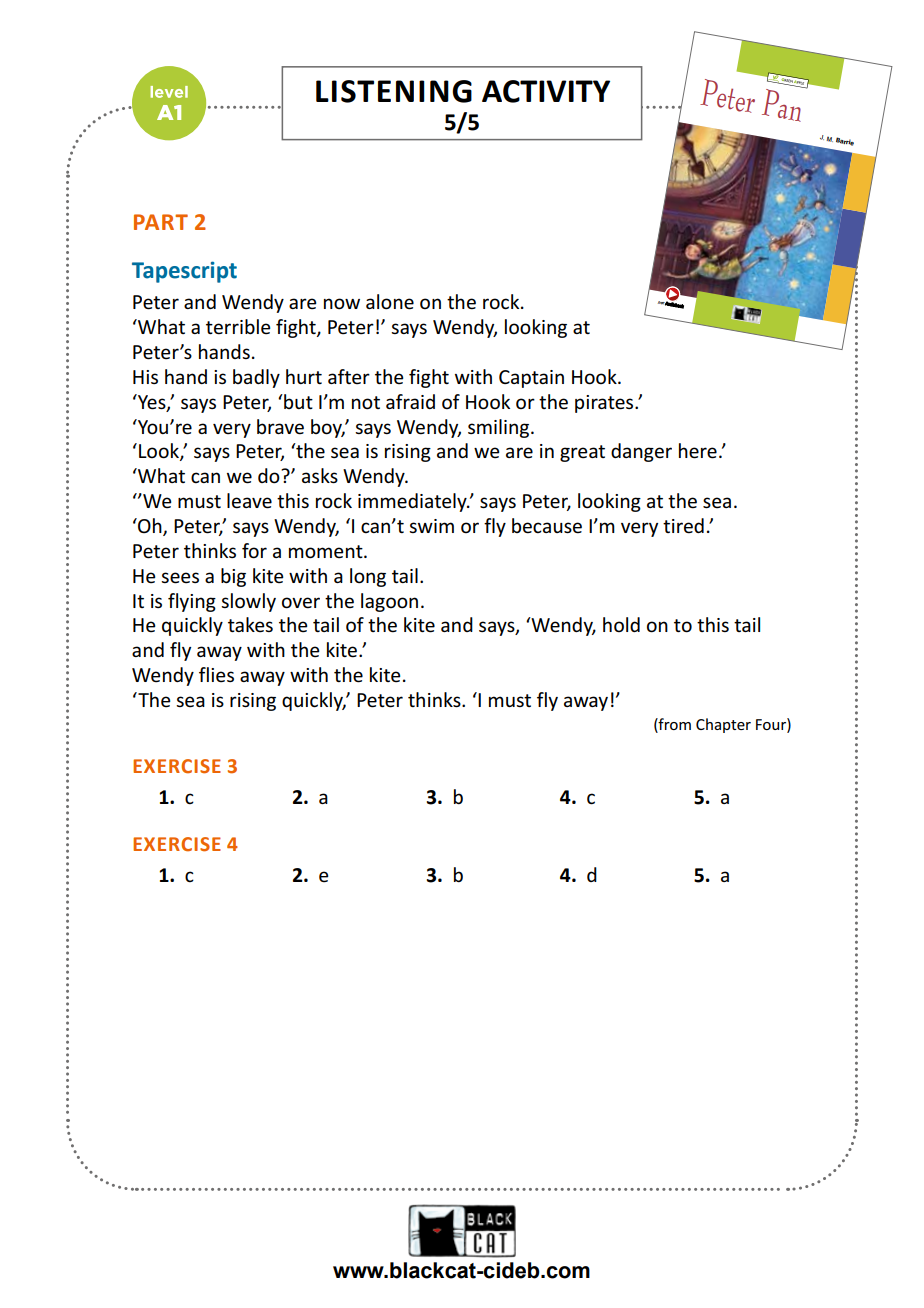 Image resolution: width=924 pixels, height=1308 pixels. What do you see at coordinates (546, 91) in the screenshot?
I see `ACTIVITY` at bounding box center [546, 91].
